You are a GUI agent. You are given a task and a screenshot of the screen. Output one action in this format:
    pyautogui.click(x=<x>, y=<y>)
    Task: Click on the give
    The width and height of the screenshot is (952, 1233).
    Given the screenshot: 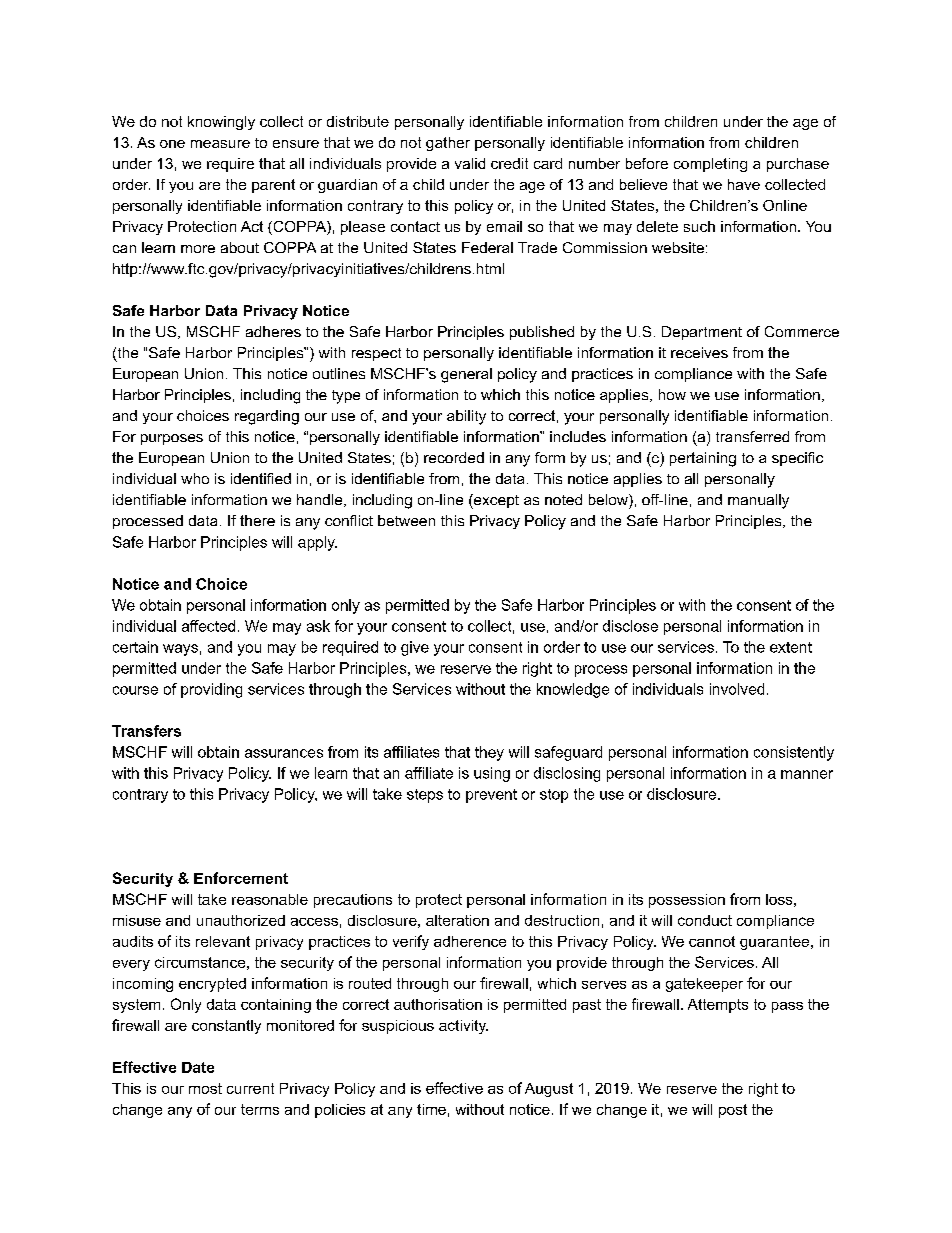 What is the action you would take?
    pyautogui.click(x=415, y=648)
